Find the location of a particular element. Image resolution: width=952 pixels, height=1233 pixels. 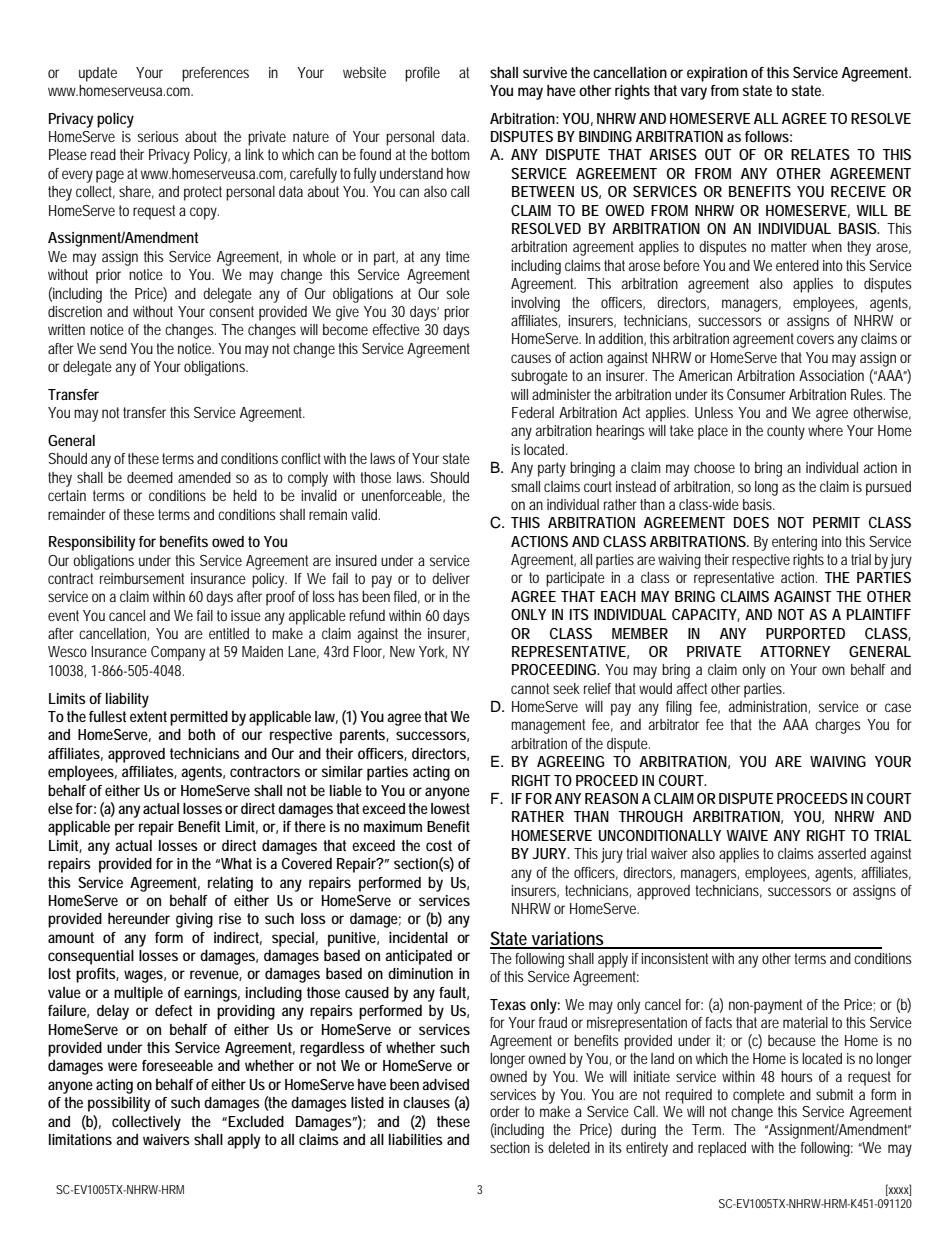

profile is located at coordinates (422, 74).
